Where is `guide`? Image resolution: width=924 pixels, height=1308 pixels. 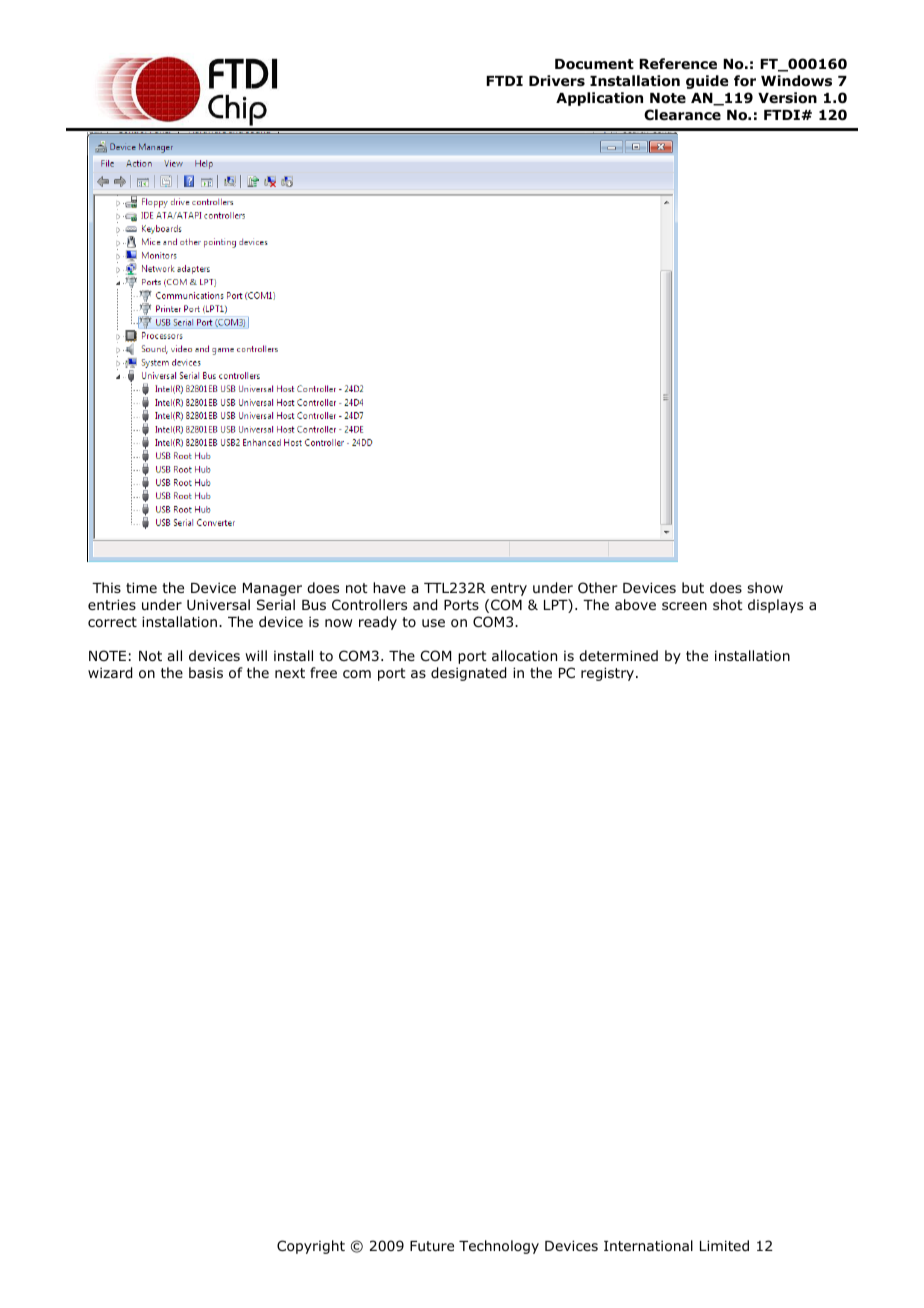 guide is located at coordinates (707, 82).
